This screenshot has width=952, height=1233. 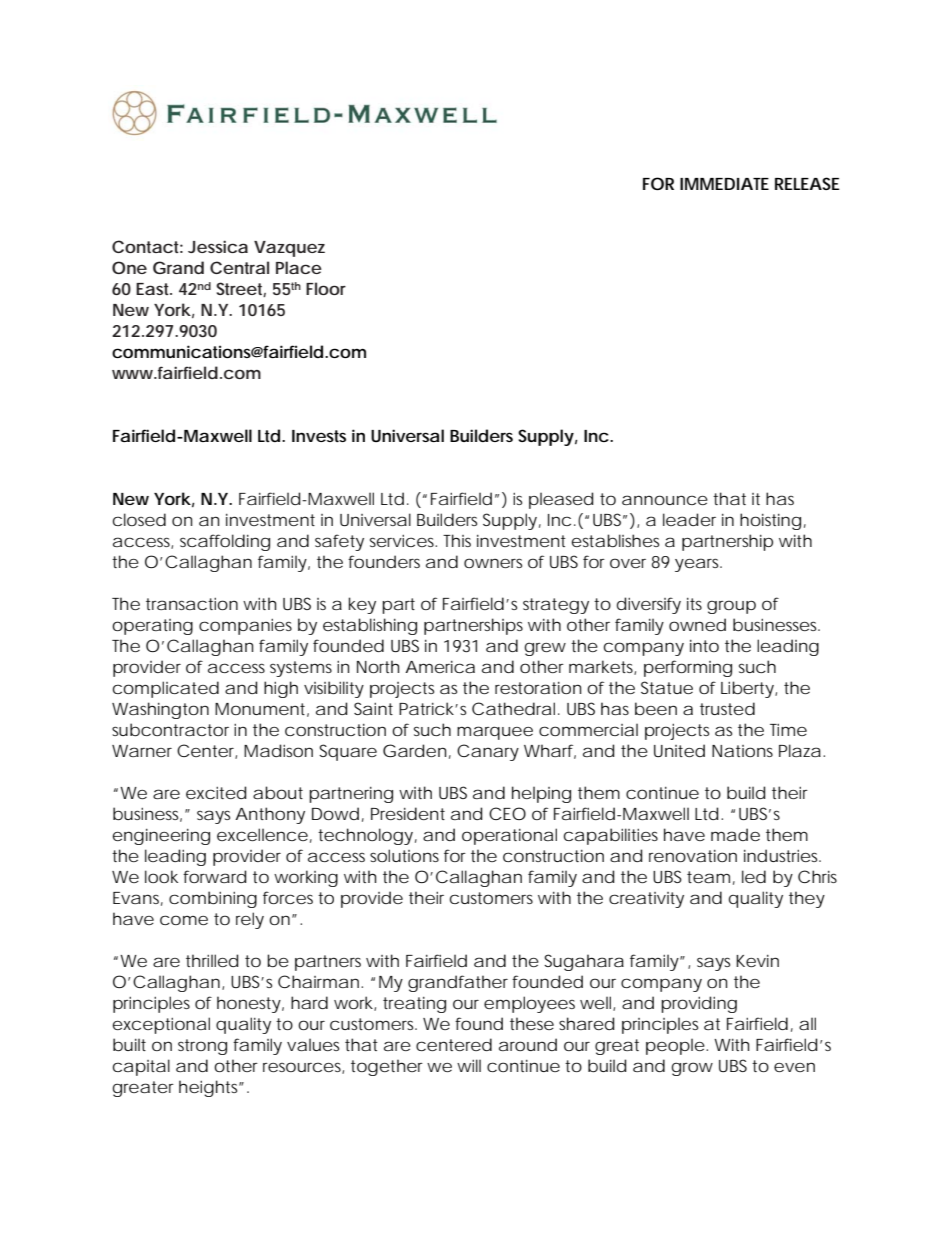 I want to click on strong, so click(x=202, y=1047).
